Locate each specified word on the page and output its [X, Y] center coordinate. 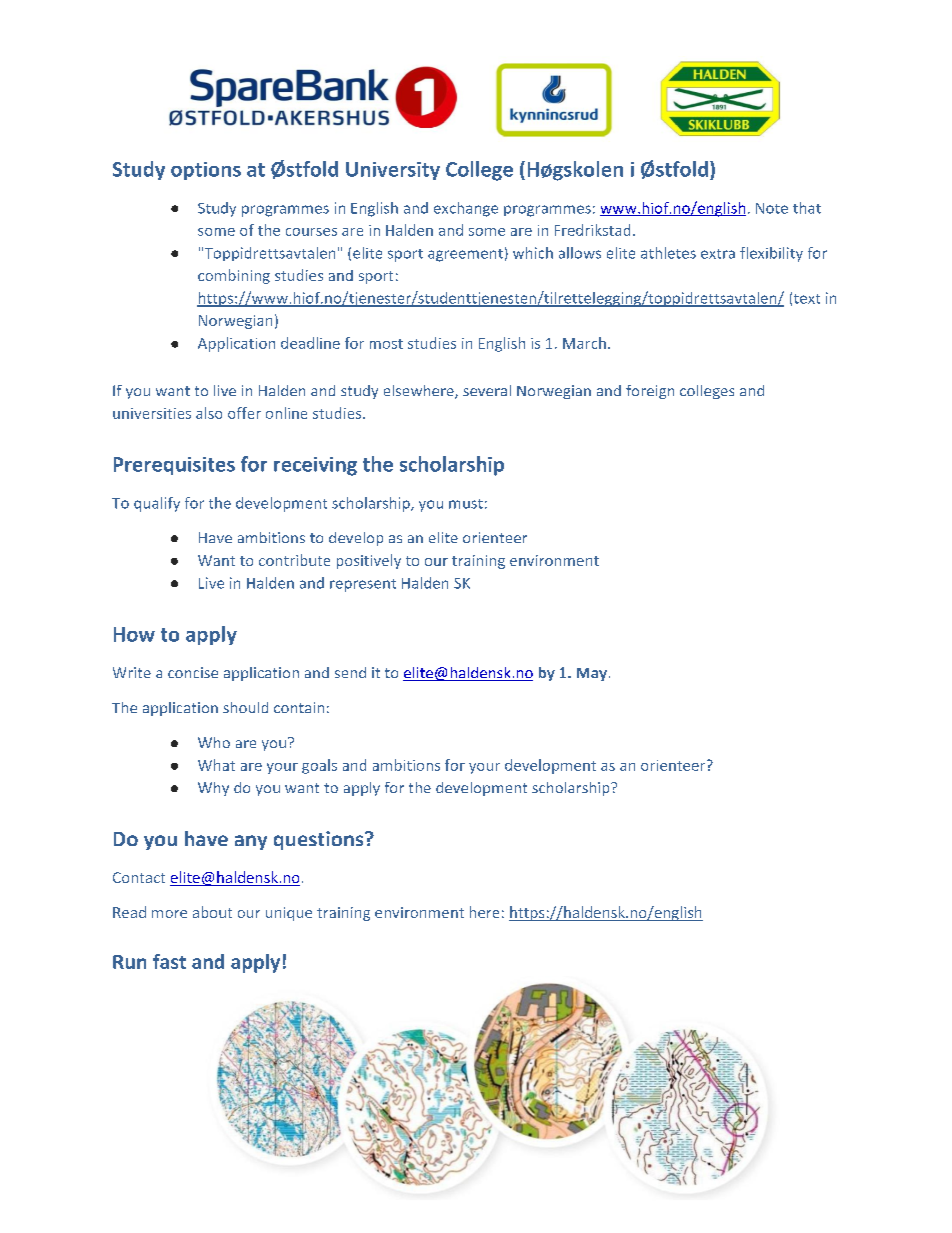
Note [772, 208]
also [209, 413]
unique [289, 914]
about [212, 912]
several [487, 390]
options [206, 171]
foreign [650, 392]
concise [193, 672]
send [350, 672]
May [593, 674]
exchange [466, 209]
